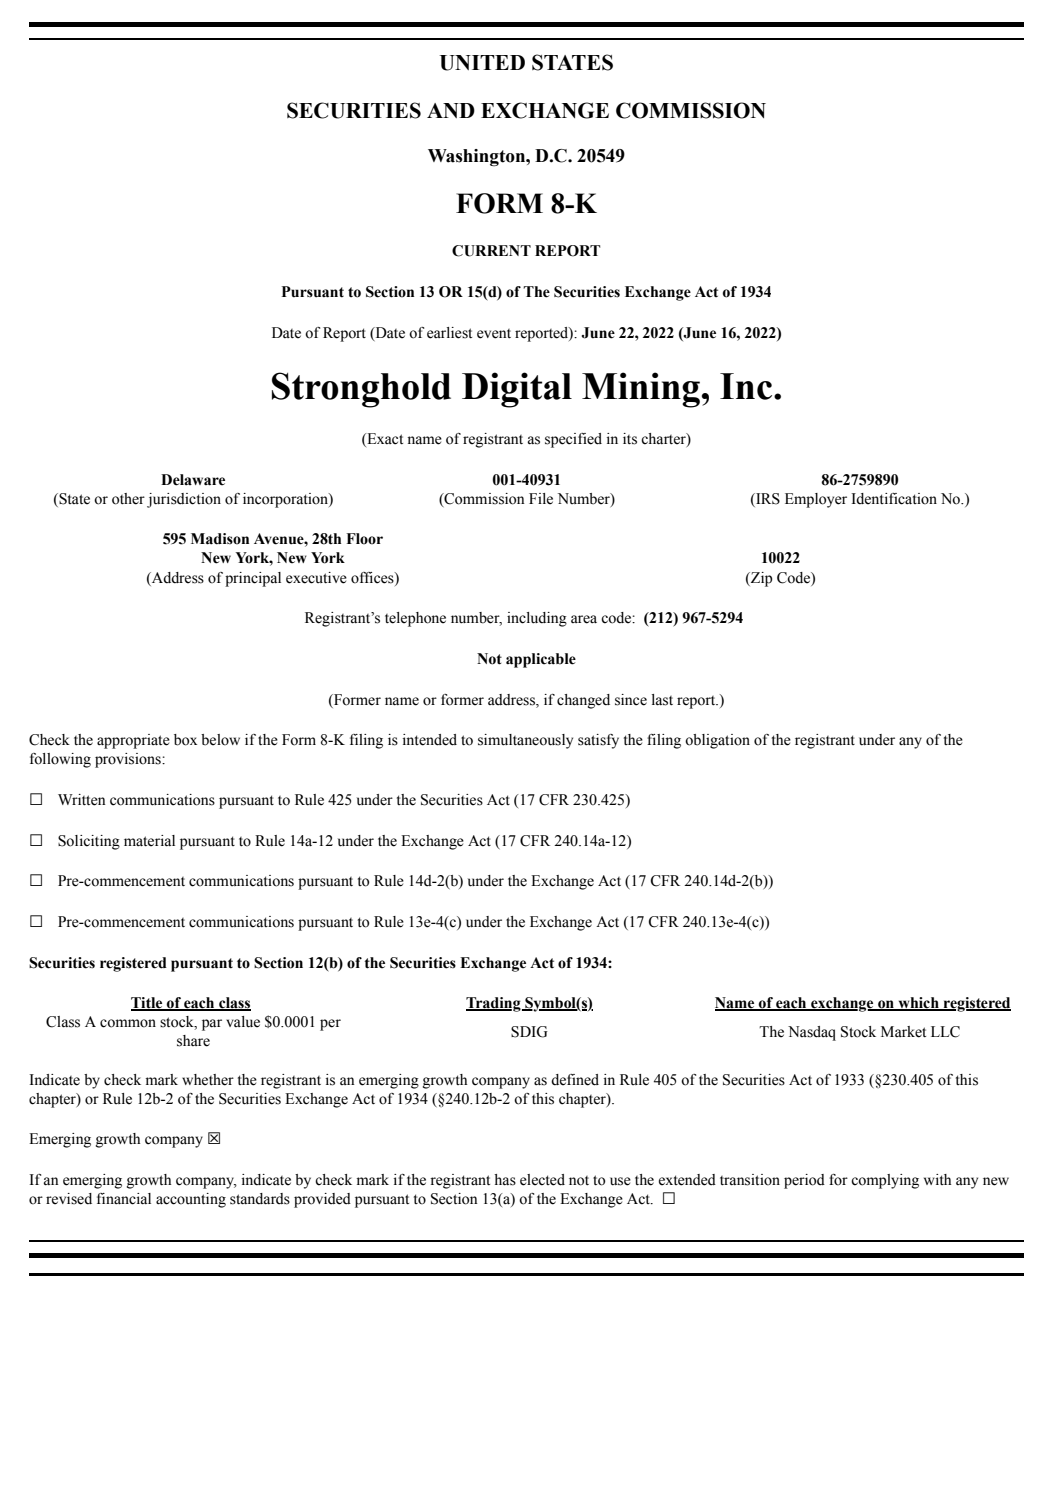 The height and width of the screenshot is (1491, 1054). What do you see at coordinates (525, 741) in the screenshot?
I see `simultaneously` at bounding box center [525, 741].
